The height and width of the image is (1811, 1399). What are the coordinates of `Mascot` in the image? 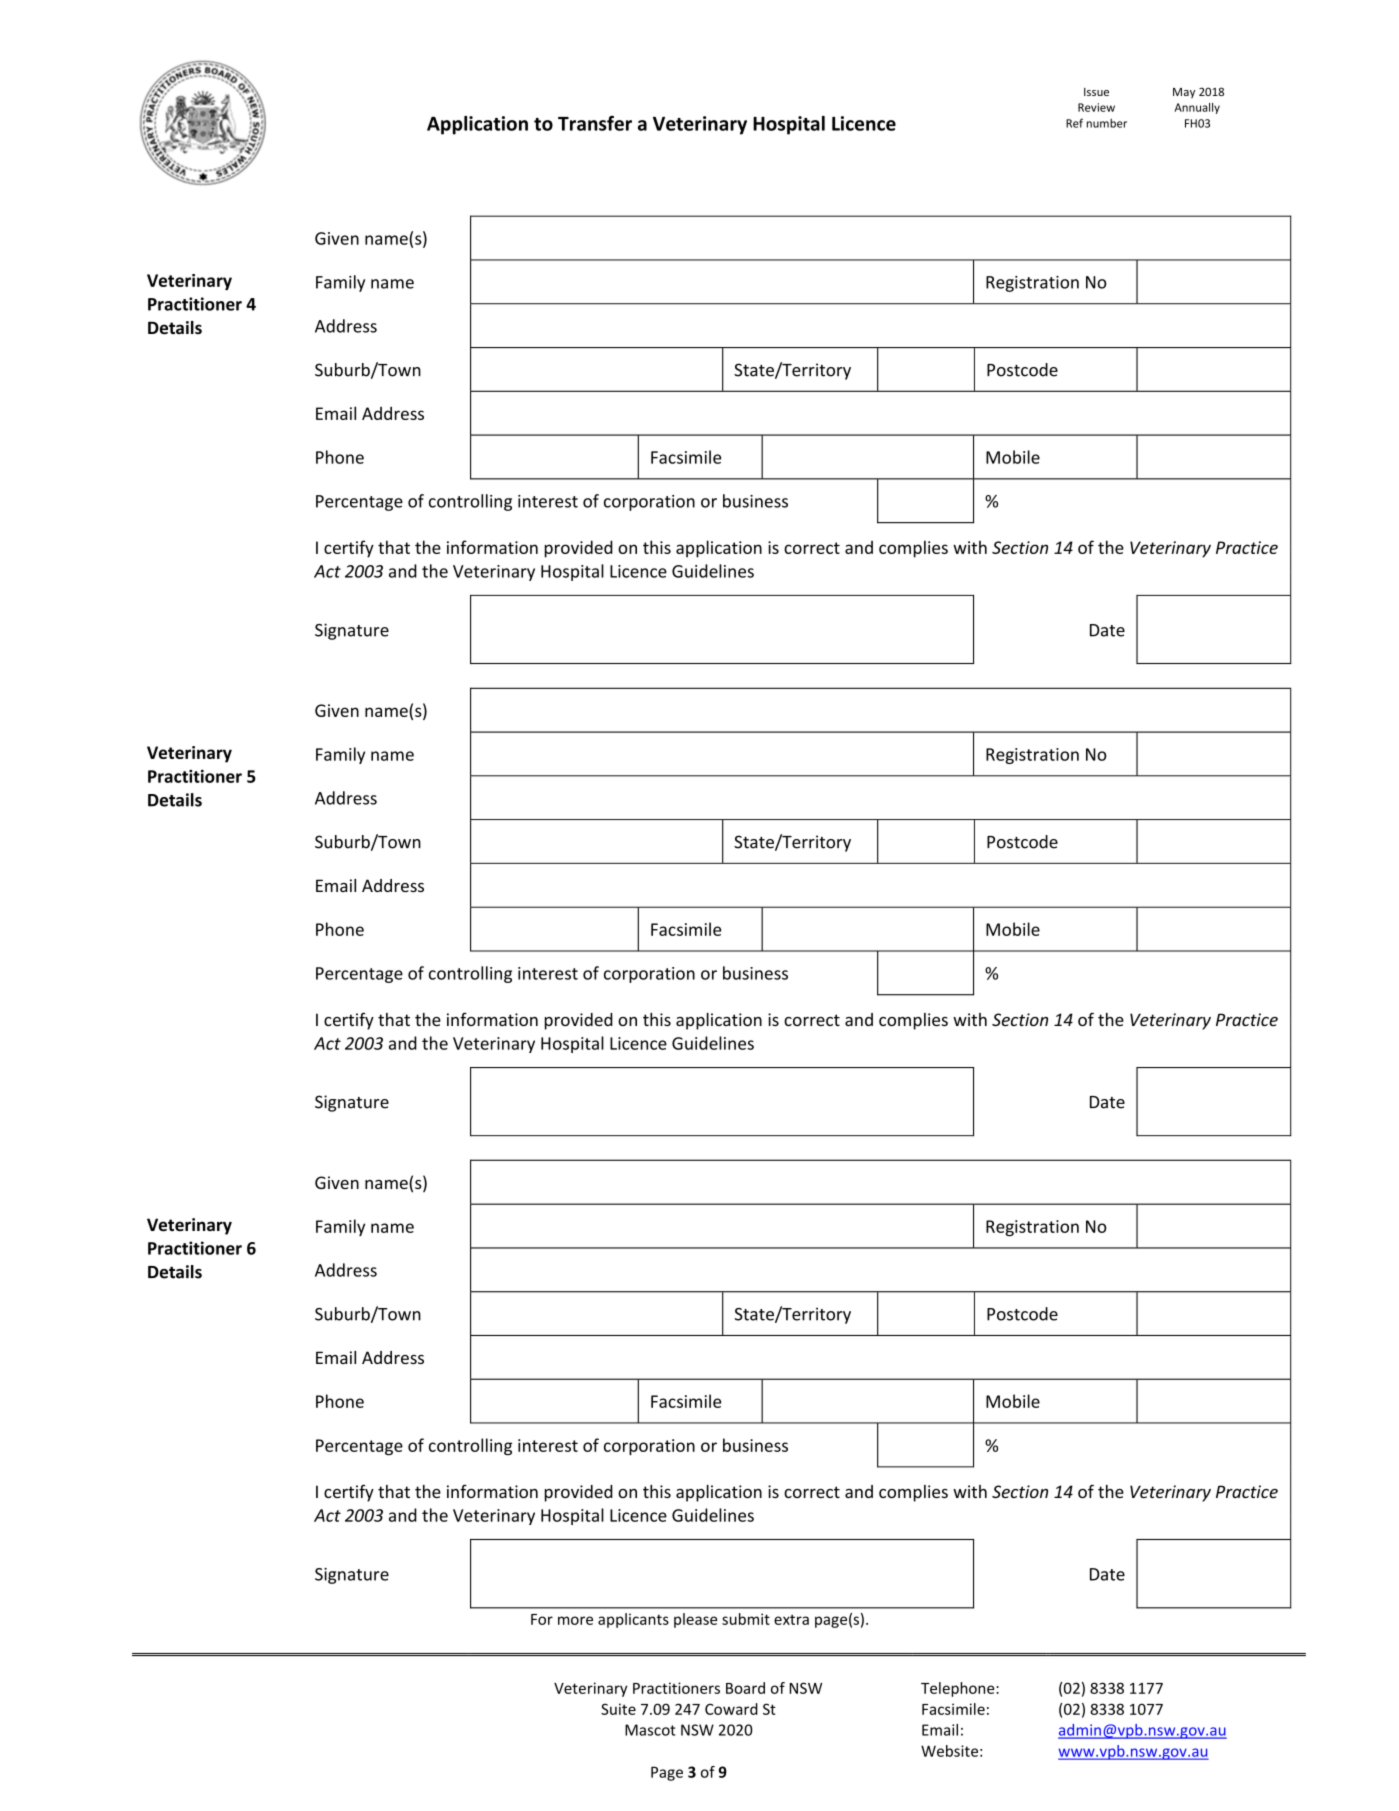 It's located at (650, 1730).
